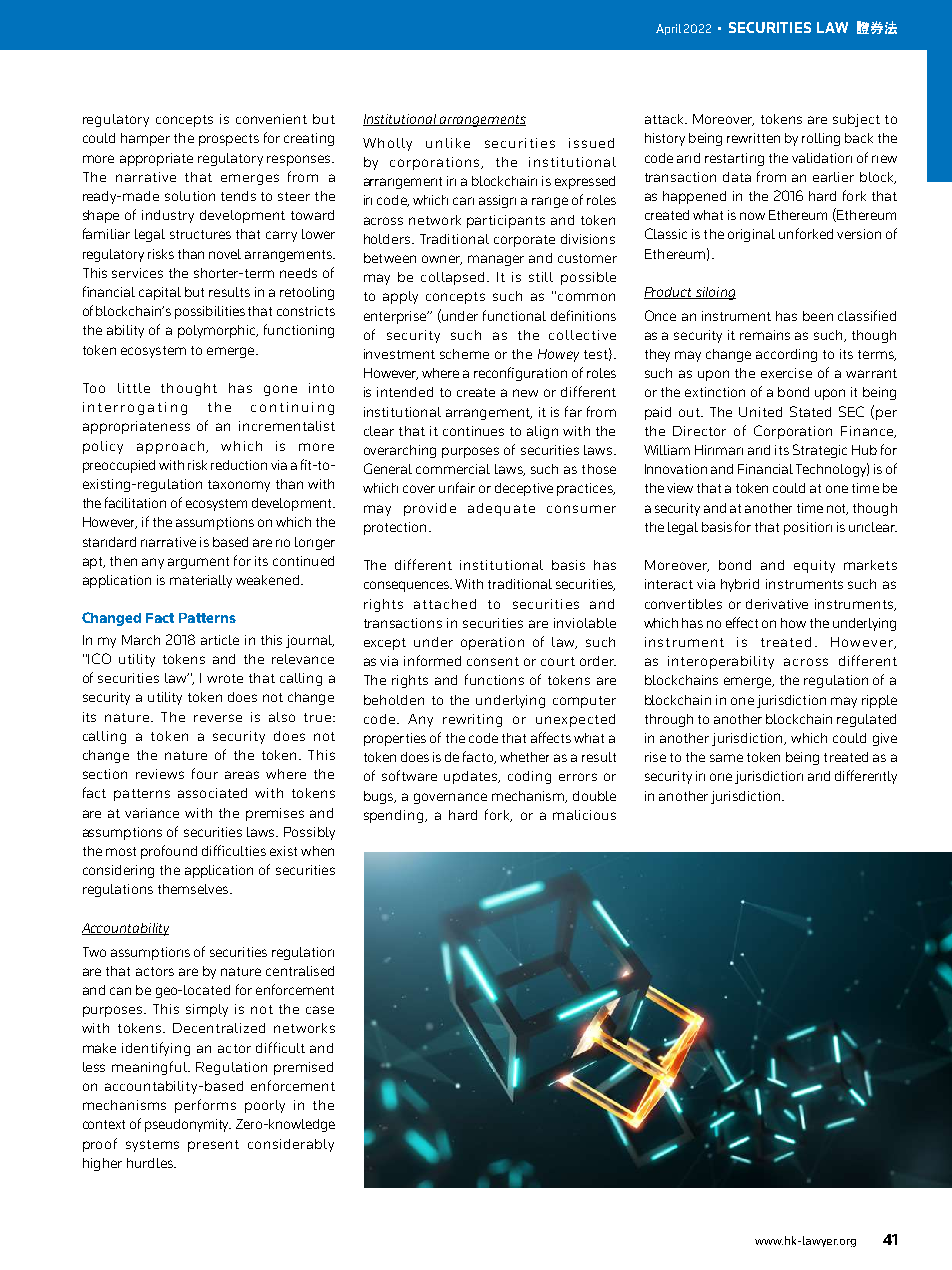 The width and height of the screenshot is (952, 1270). Describe the element at coordinates (194, 889) in the screenshot. I see `themselves` at that location.
